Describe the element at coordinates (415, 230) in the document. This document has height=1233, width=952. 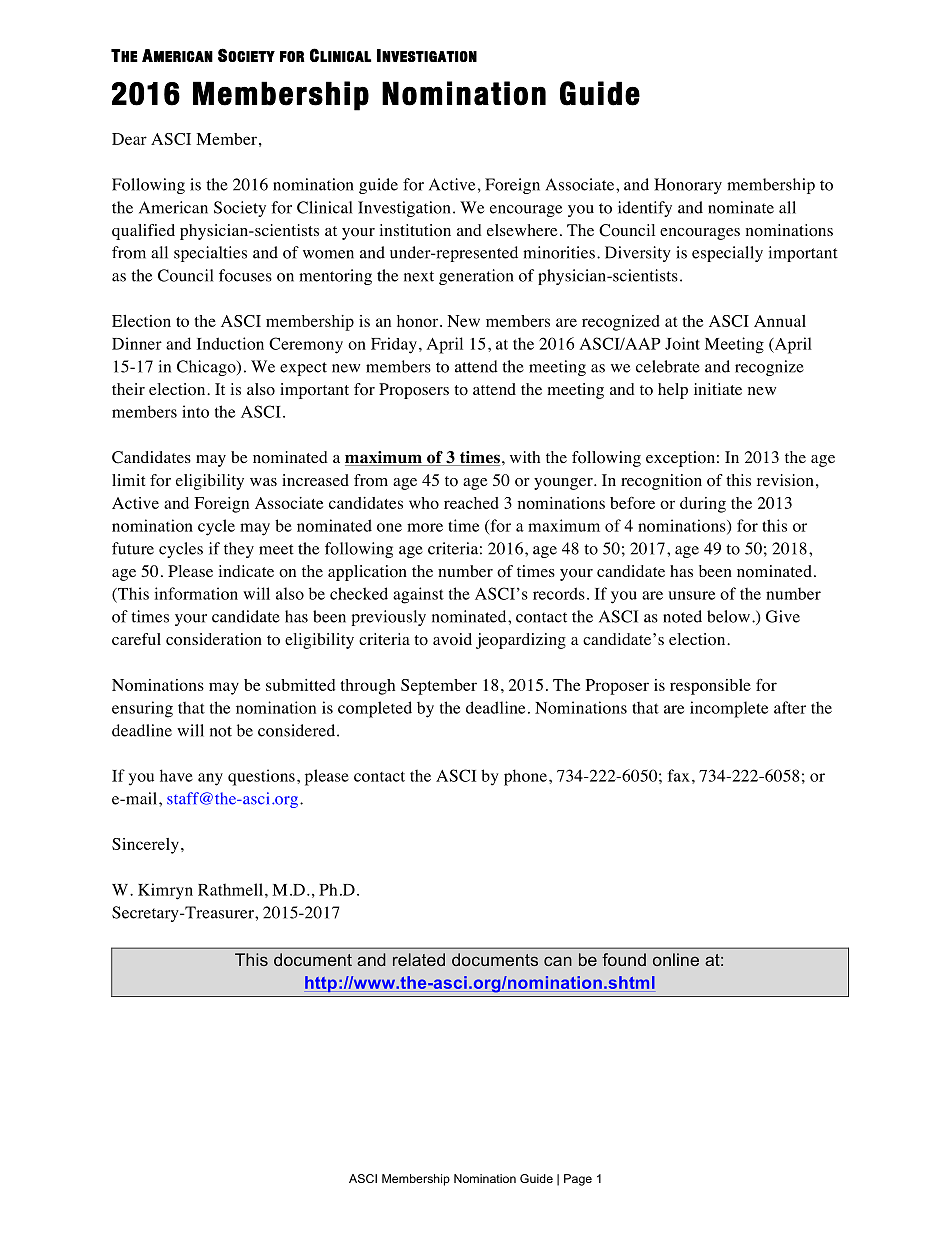
I see `institution` at that location.
